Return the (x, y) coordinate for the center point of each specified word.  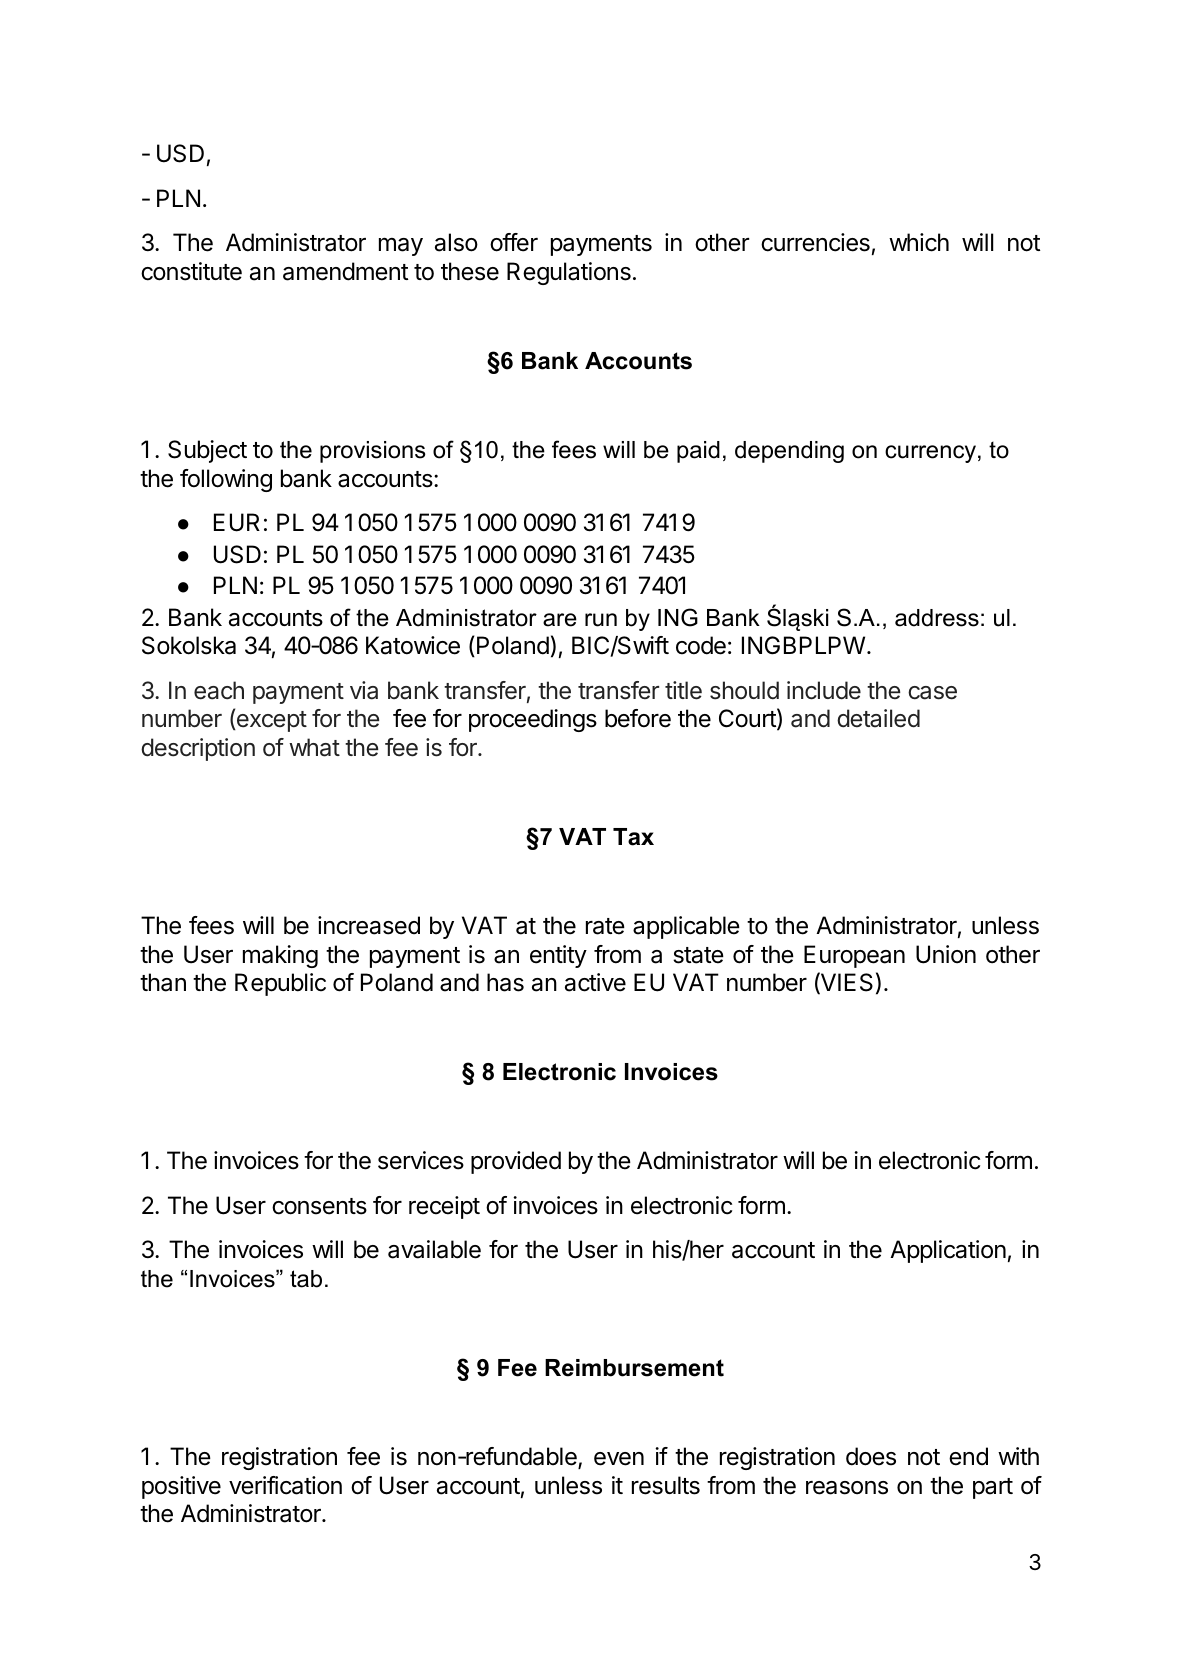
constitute (191, 271)
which (919, 242)
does (871, 1456)
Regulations (569, 273)
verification (285, 1485)
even (619, 1459)
